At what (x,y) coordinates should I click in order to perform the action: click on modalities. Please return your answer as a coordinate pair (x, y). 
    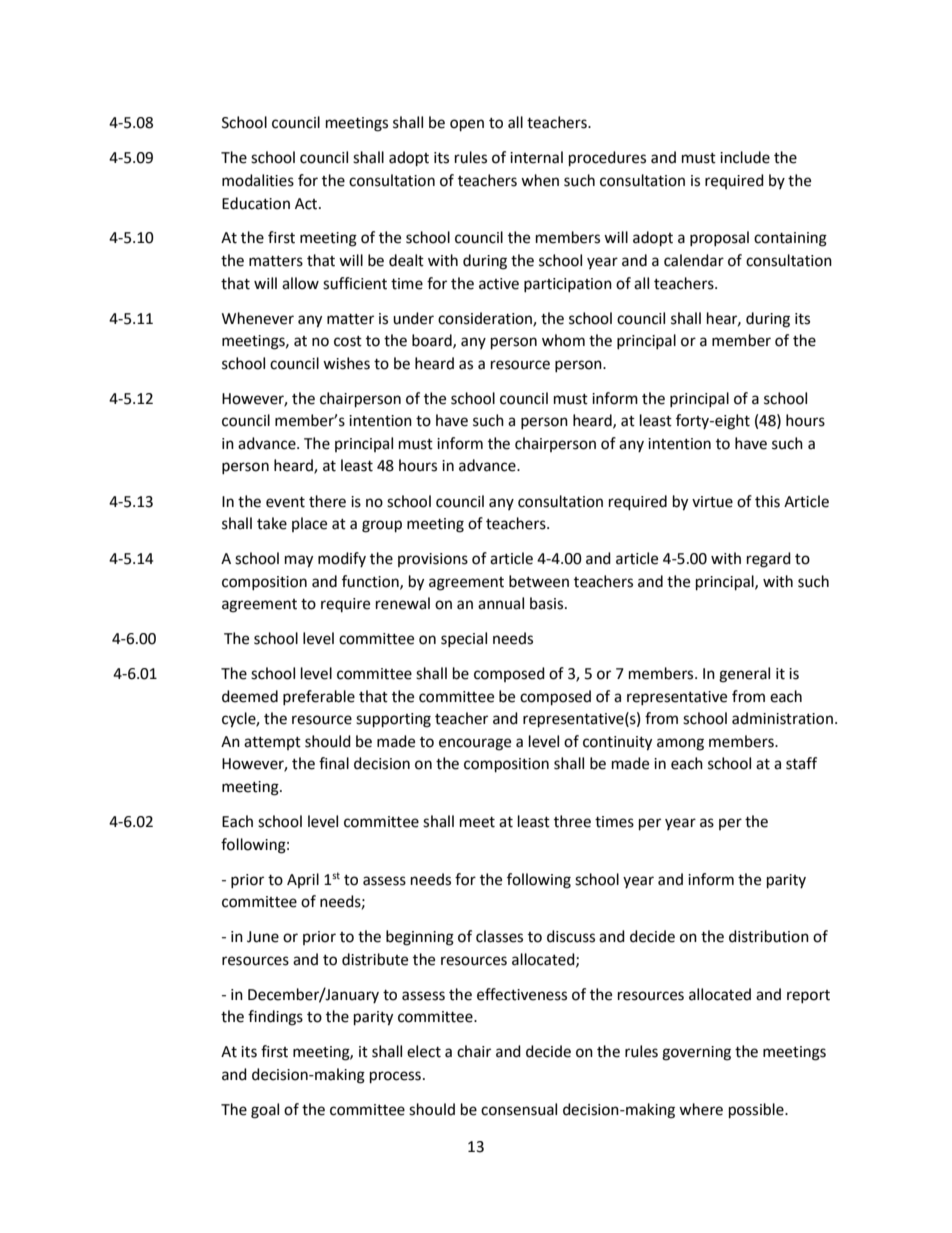
    Looking at the image, I should click on (258, 180).
